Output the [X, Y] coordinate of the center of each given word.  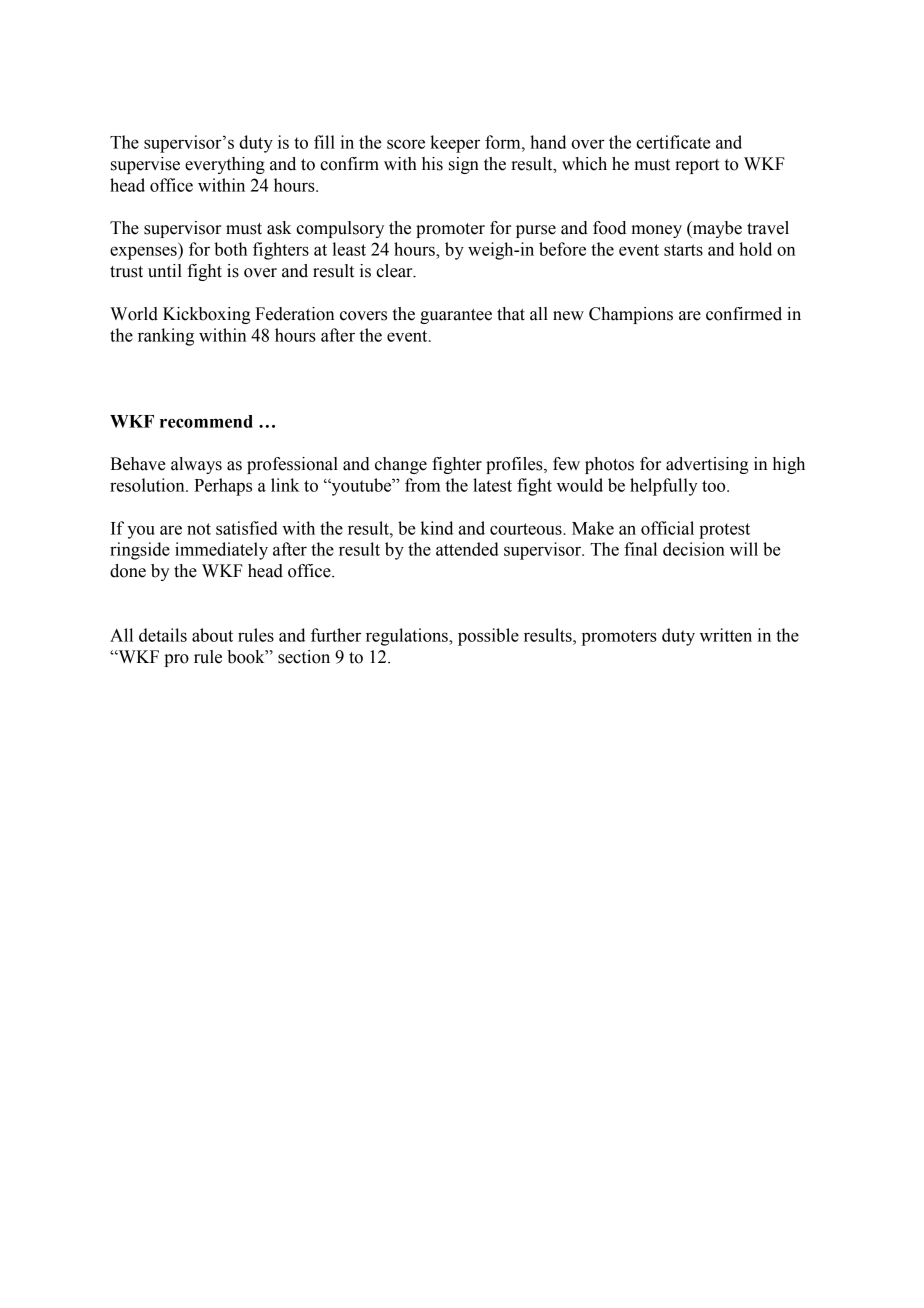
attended [467, 549]
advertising [707, 465]
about [212, 635]
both [230, 249]
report [697, 166]
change [401, 465]
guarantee [456, 316]
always [196, 465]
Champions [631, 315]
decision [694, 549]
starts [683, 250]
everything [225, 165]
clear [395, 271]
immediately [221, 551]
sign [464, 165]
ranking [166, 337]
